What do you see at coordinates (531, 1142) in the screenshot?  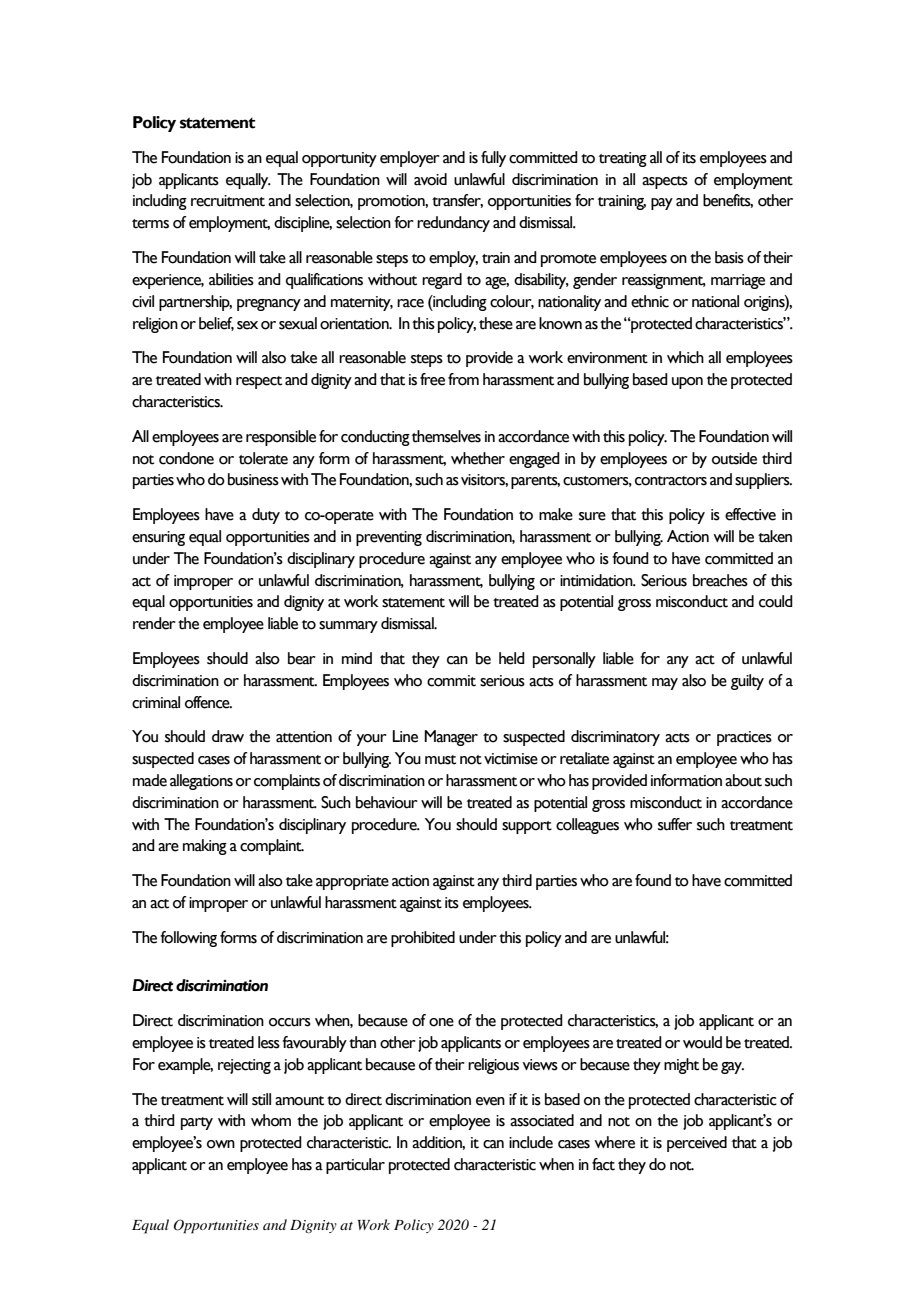 I see `include` at bounding box center [531, 1142].
